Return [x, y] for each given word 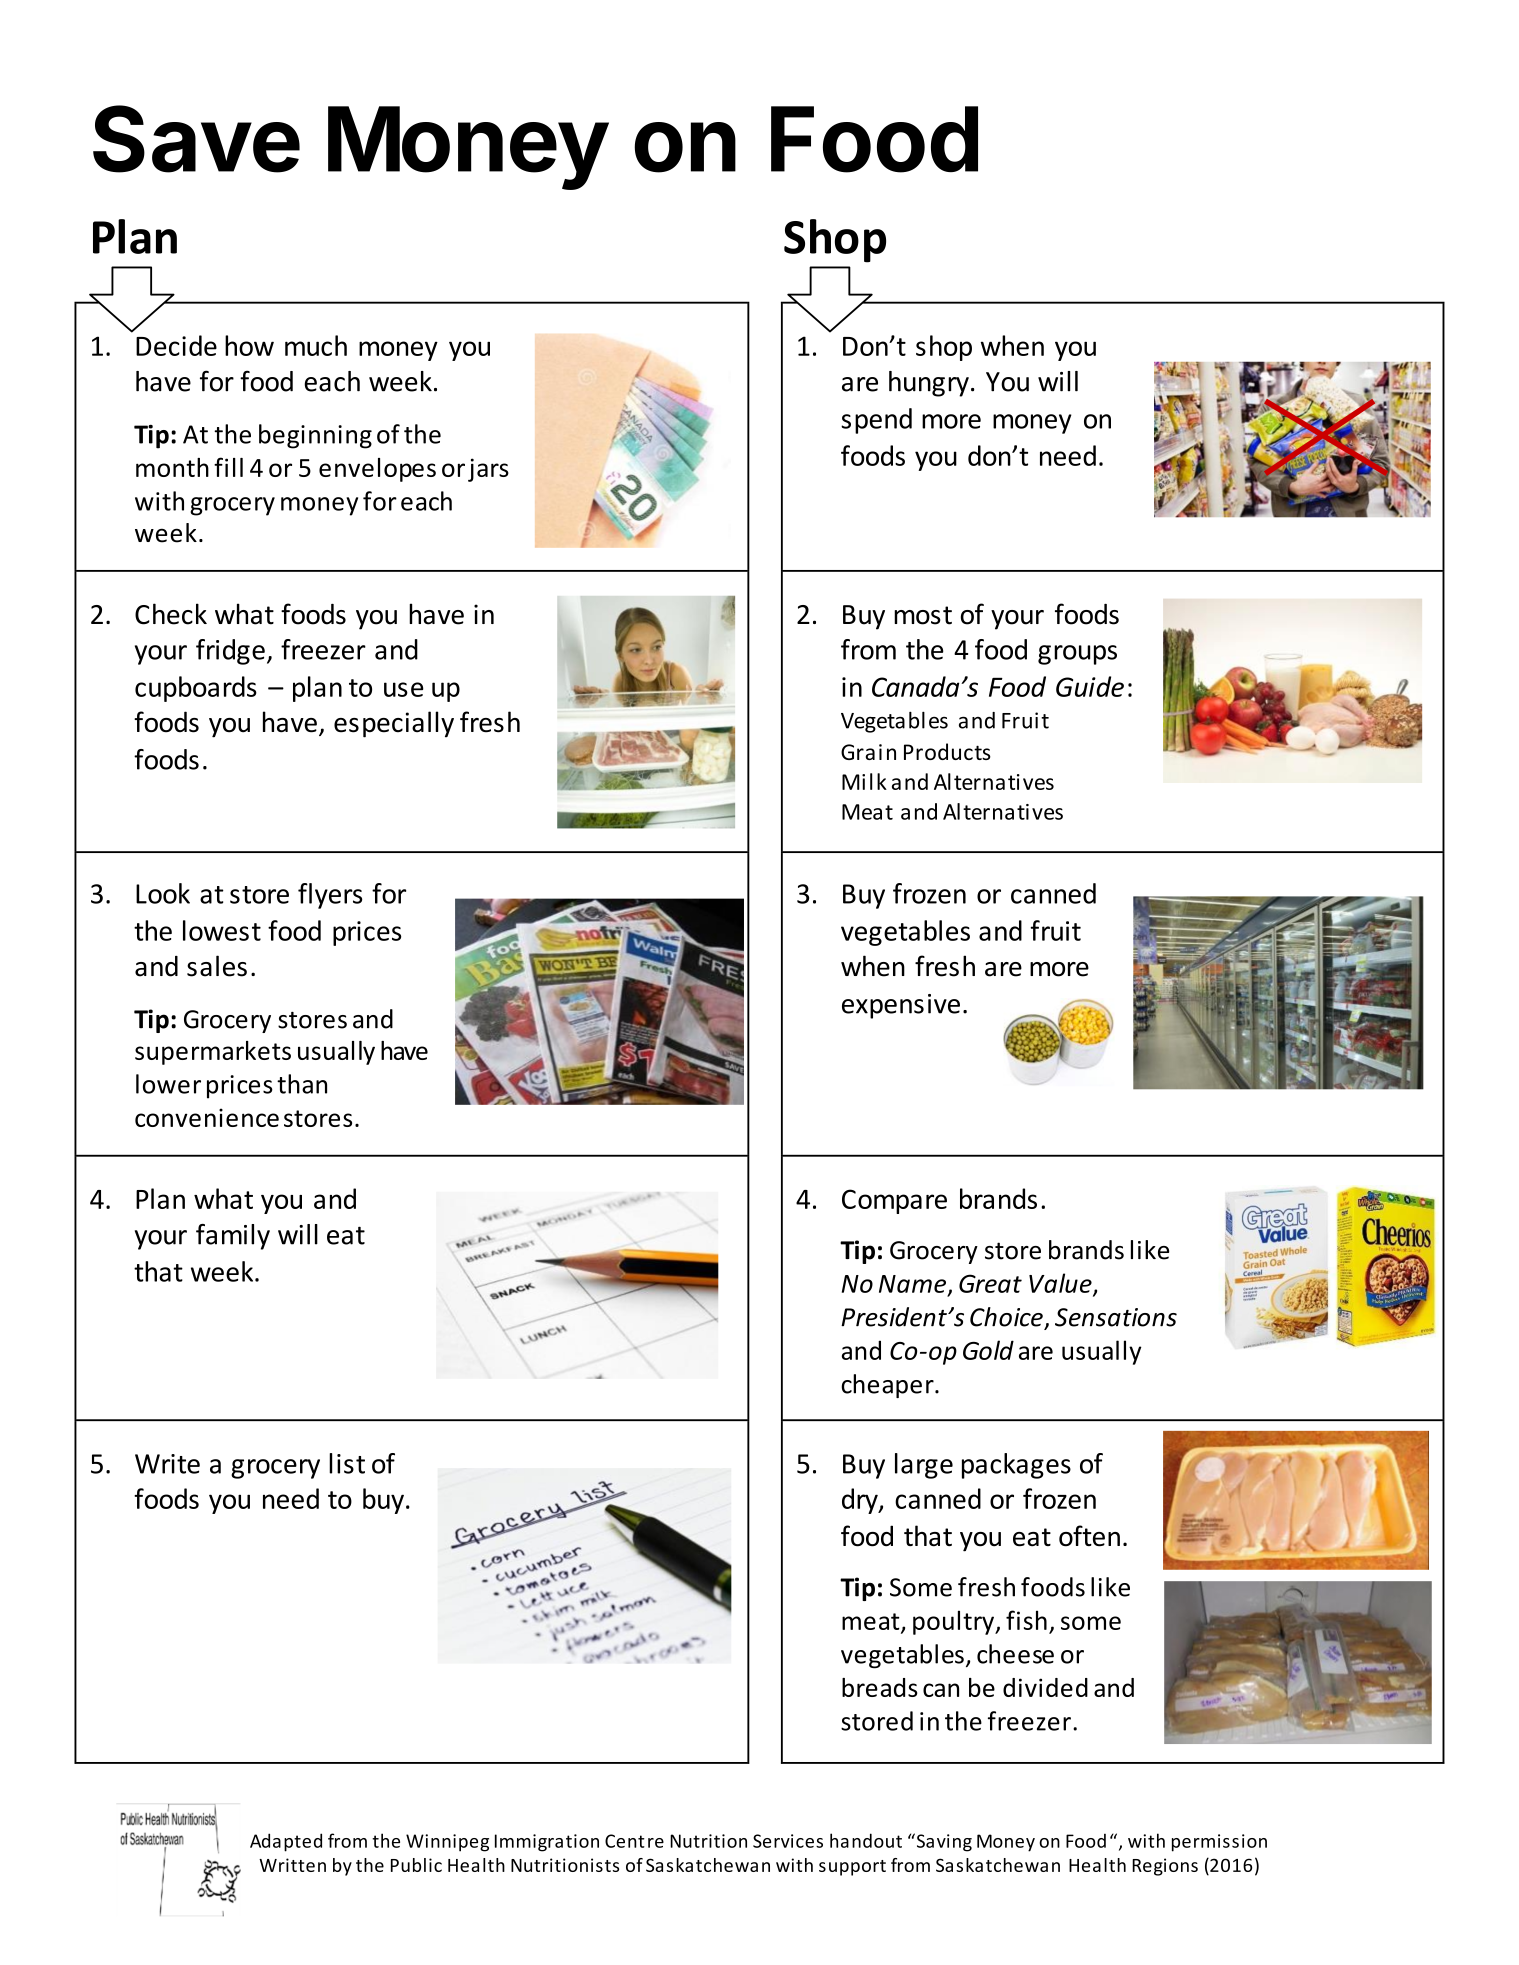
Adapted [286, 1842]
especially [394, 724]
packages [1016, 1466]
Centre [634, 1841]
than [302, 1084]
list [347, 1463]
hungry [929, 384]
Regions [1165, 1867]
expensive [901, 1006]
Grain [868, 752]
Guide [1090, 686]
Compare [894, 1201]
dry [861, 1501]
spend [876, 421]
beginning [315, 436]
